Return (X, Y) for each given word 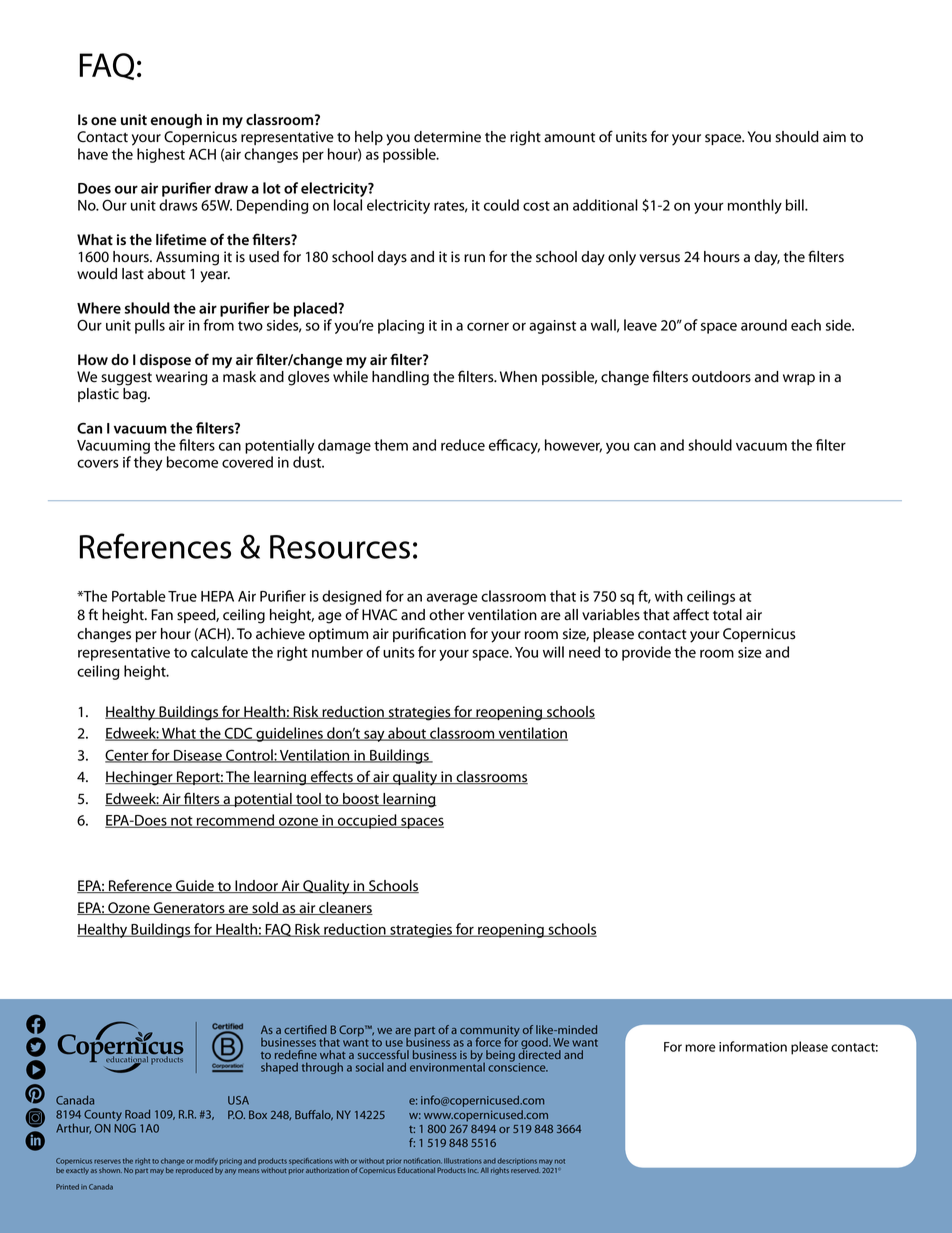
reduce (463, 445)
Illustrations (463, 1161)
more (700, 1048)
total (727, 615)
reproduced (194, 1171)
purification (429, 634)
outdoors (721, 377)
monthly (755, 206)
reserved (525, 1170)
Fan (162, 615)
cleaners (345, 908)
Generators (189, 908)
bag (136, 395)
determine (447, 137)
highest (161, 155)
